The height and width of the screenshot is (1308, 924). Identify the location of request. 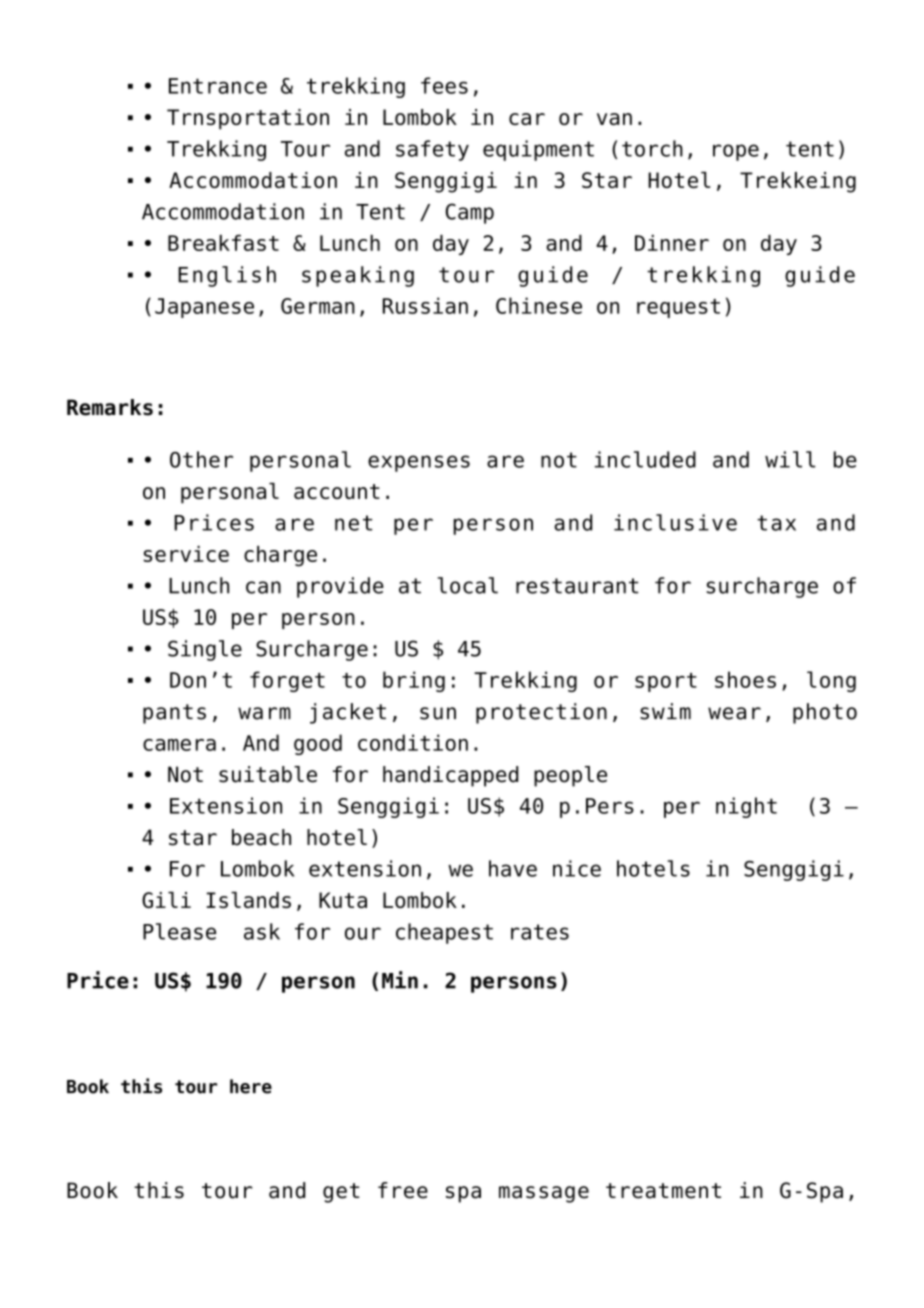
(678, 308).
